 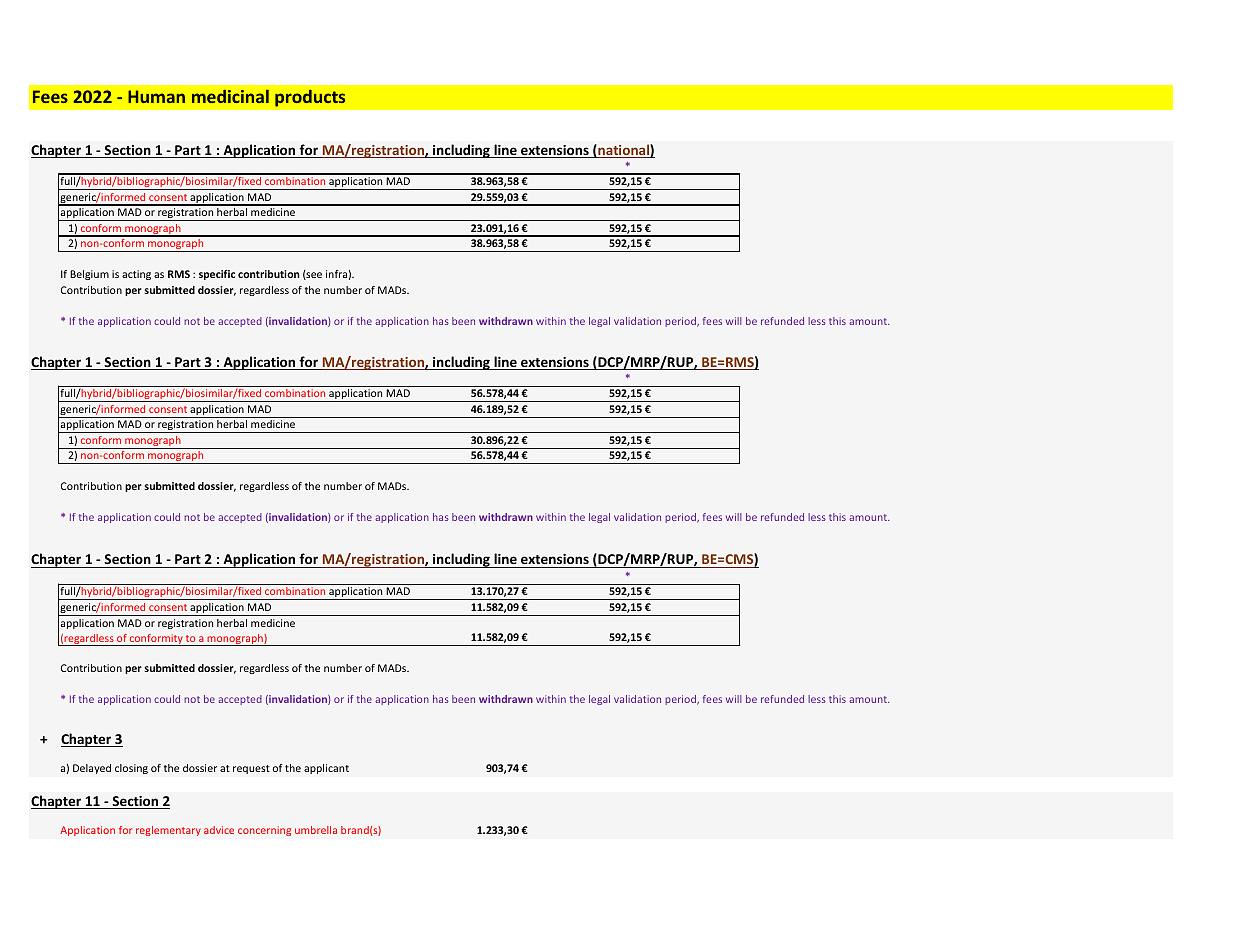 What do you see at coordinates (89, 275) in the screenshot?
I see `Belgium` at bounding box center [89, 275].
